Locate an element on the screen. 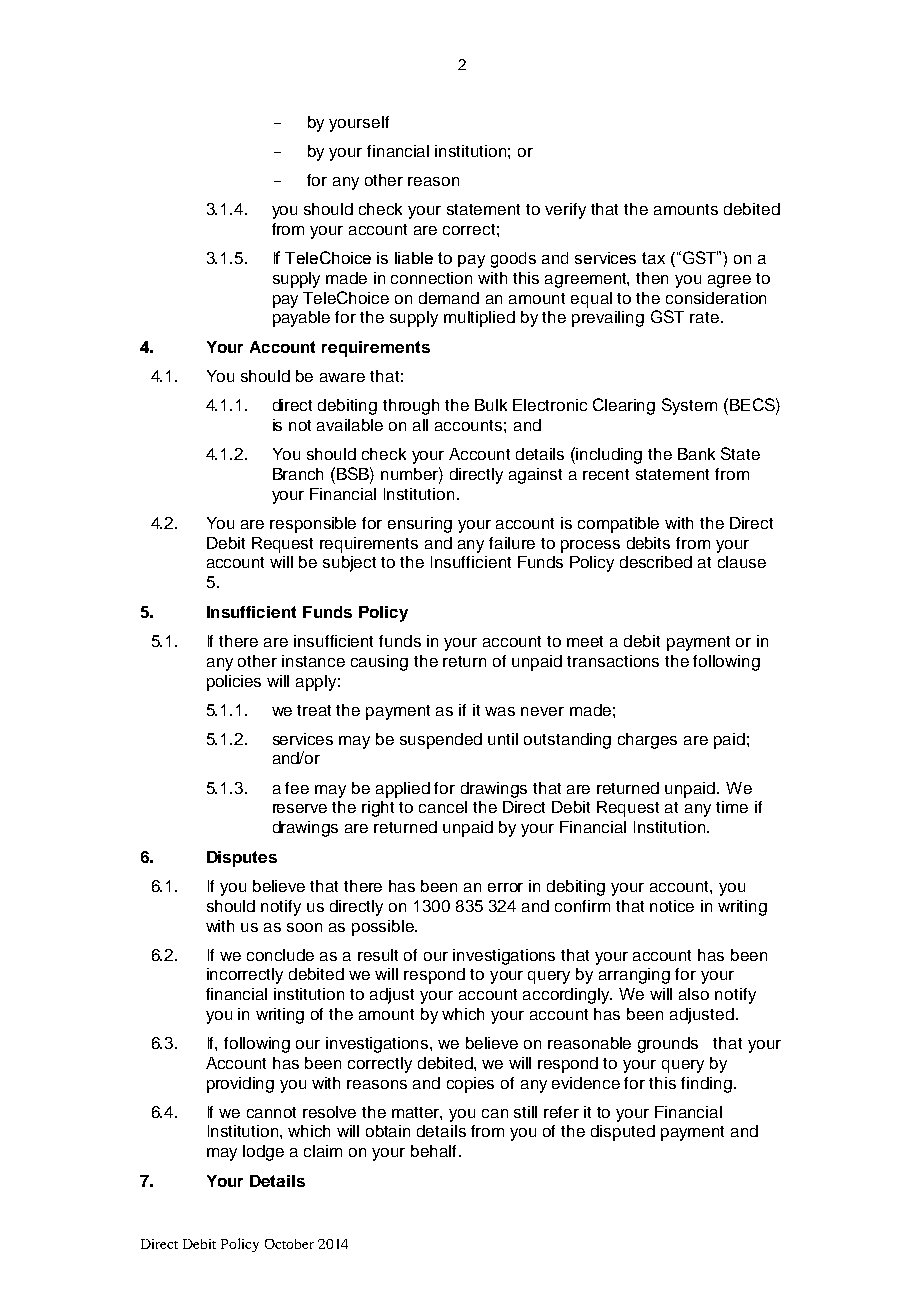 This screenshot has height=1308, width=924. conclude is located at coordinates (280, 955).
